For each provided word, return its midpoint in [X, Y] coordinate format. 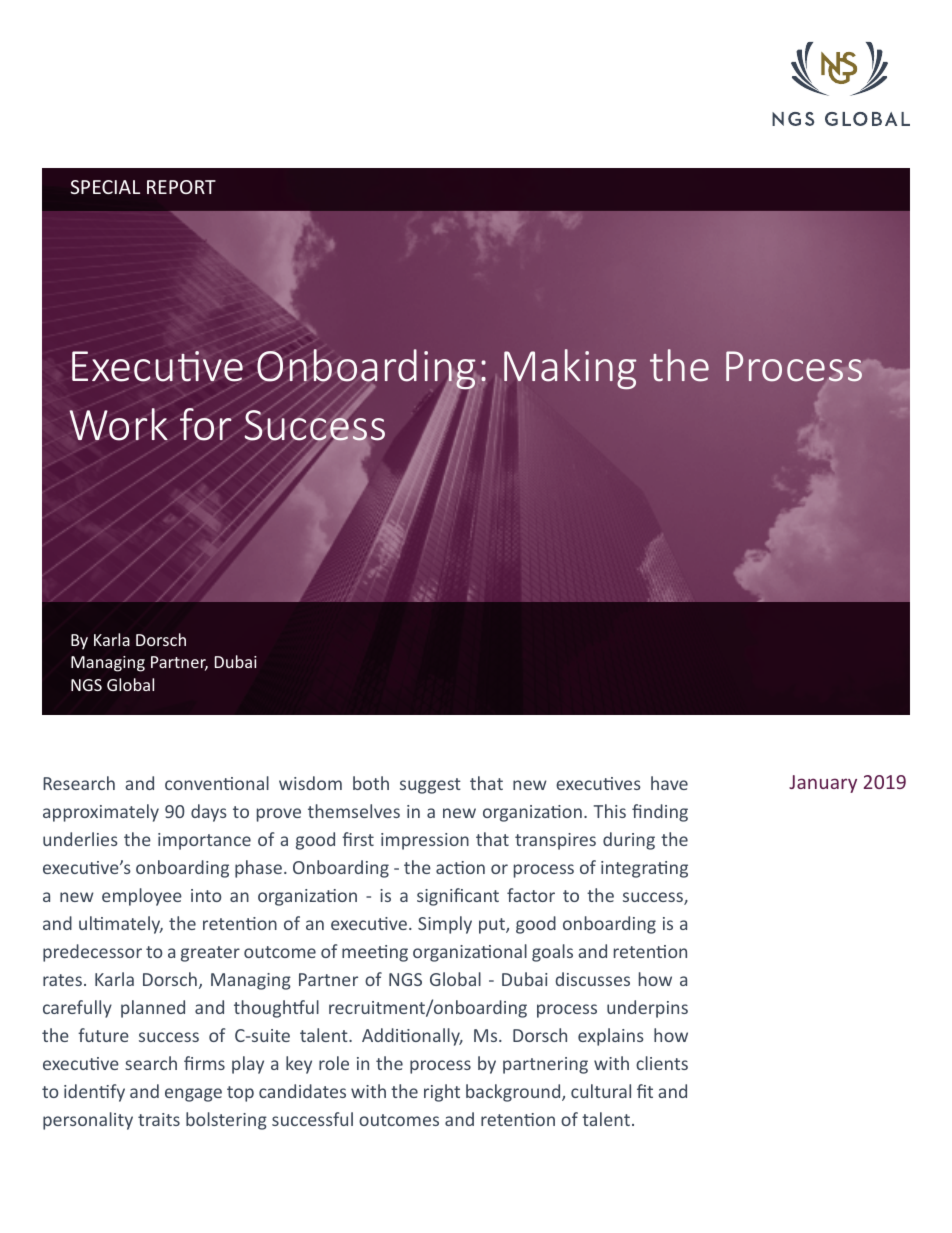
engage [193, 1095]
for [206, 424]
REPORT [181, 187]
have [669, 783]
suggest [430, 786]
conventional [217, 783]
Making [570, 369]
